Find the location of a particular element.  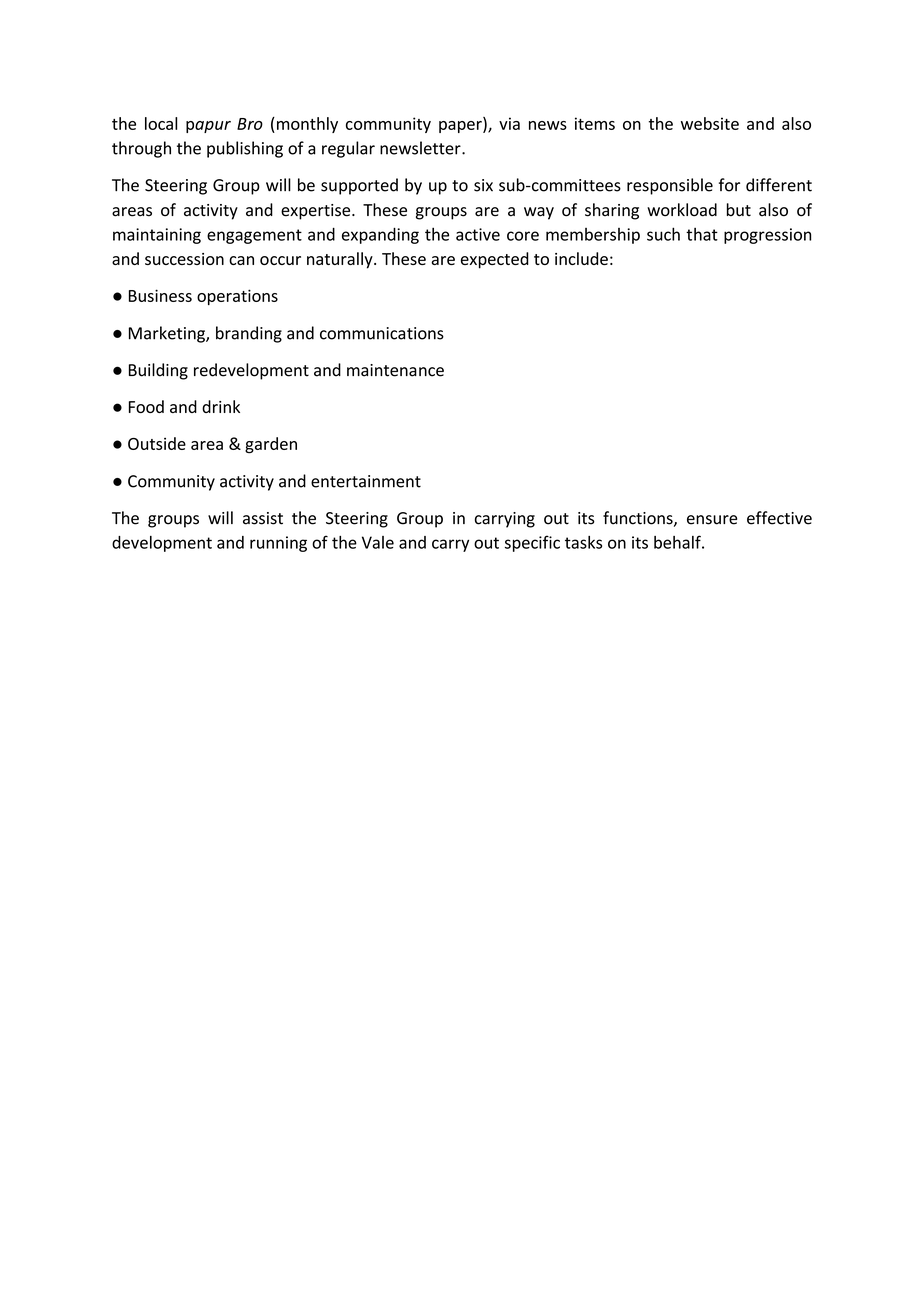

communications is located at coordinates (382, 333).
